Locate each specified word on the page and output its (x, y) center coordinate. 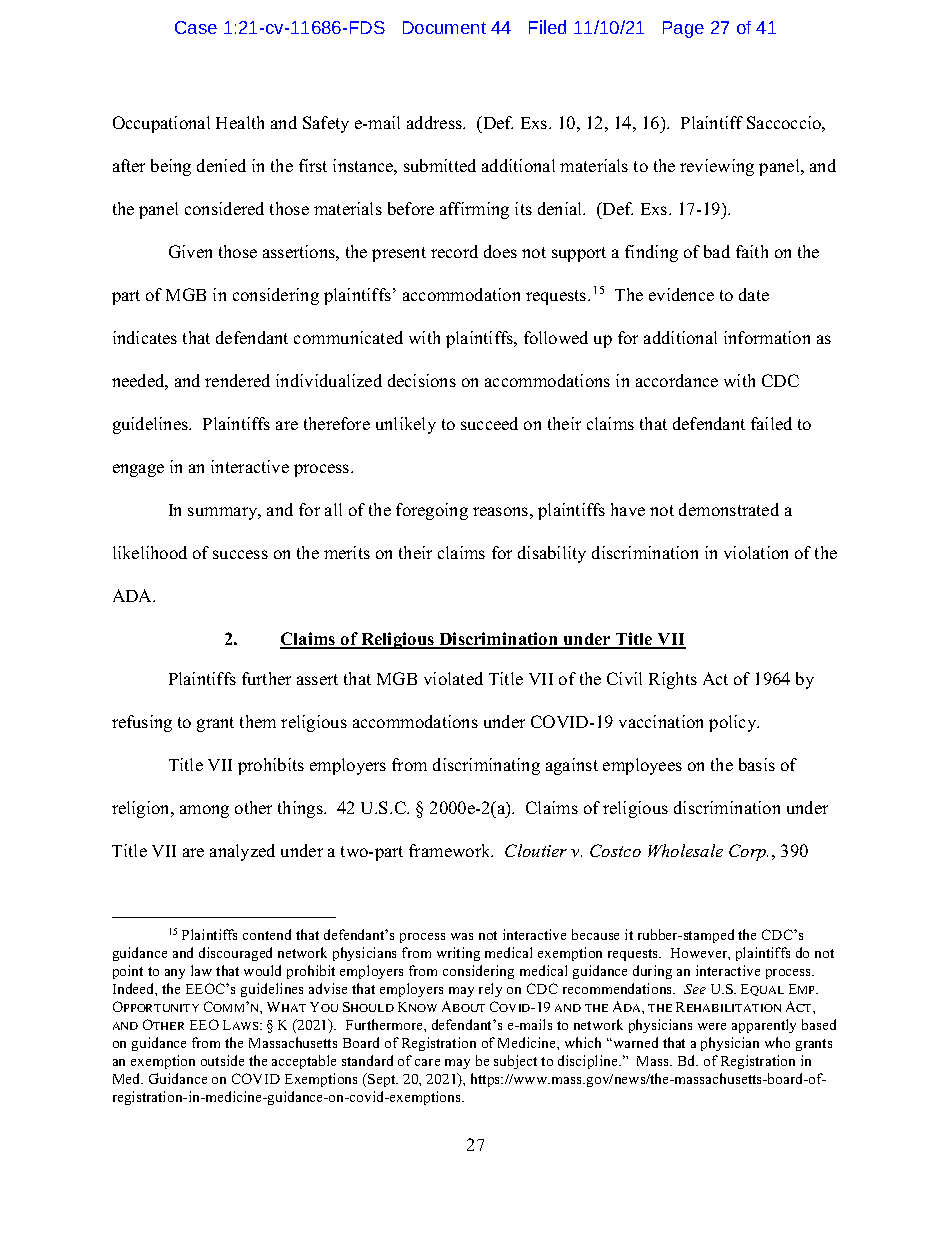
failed (771, 423)
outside (222, 1060)
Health (240, 122)
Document (444, 27)
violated (453, 678)
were (712, 1026)
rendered (237, 380)
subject (515, 1062)
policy (734, 723)
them (258, 721)
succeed (489, 423)
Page (683, 29)
